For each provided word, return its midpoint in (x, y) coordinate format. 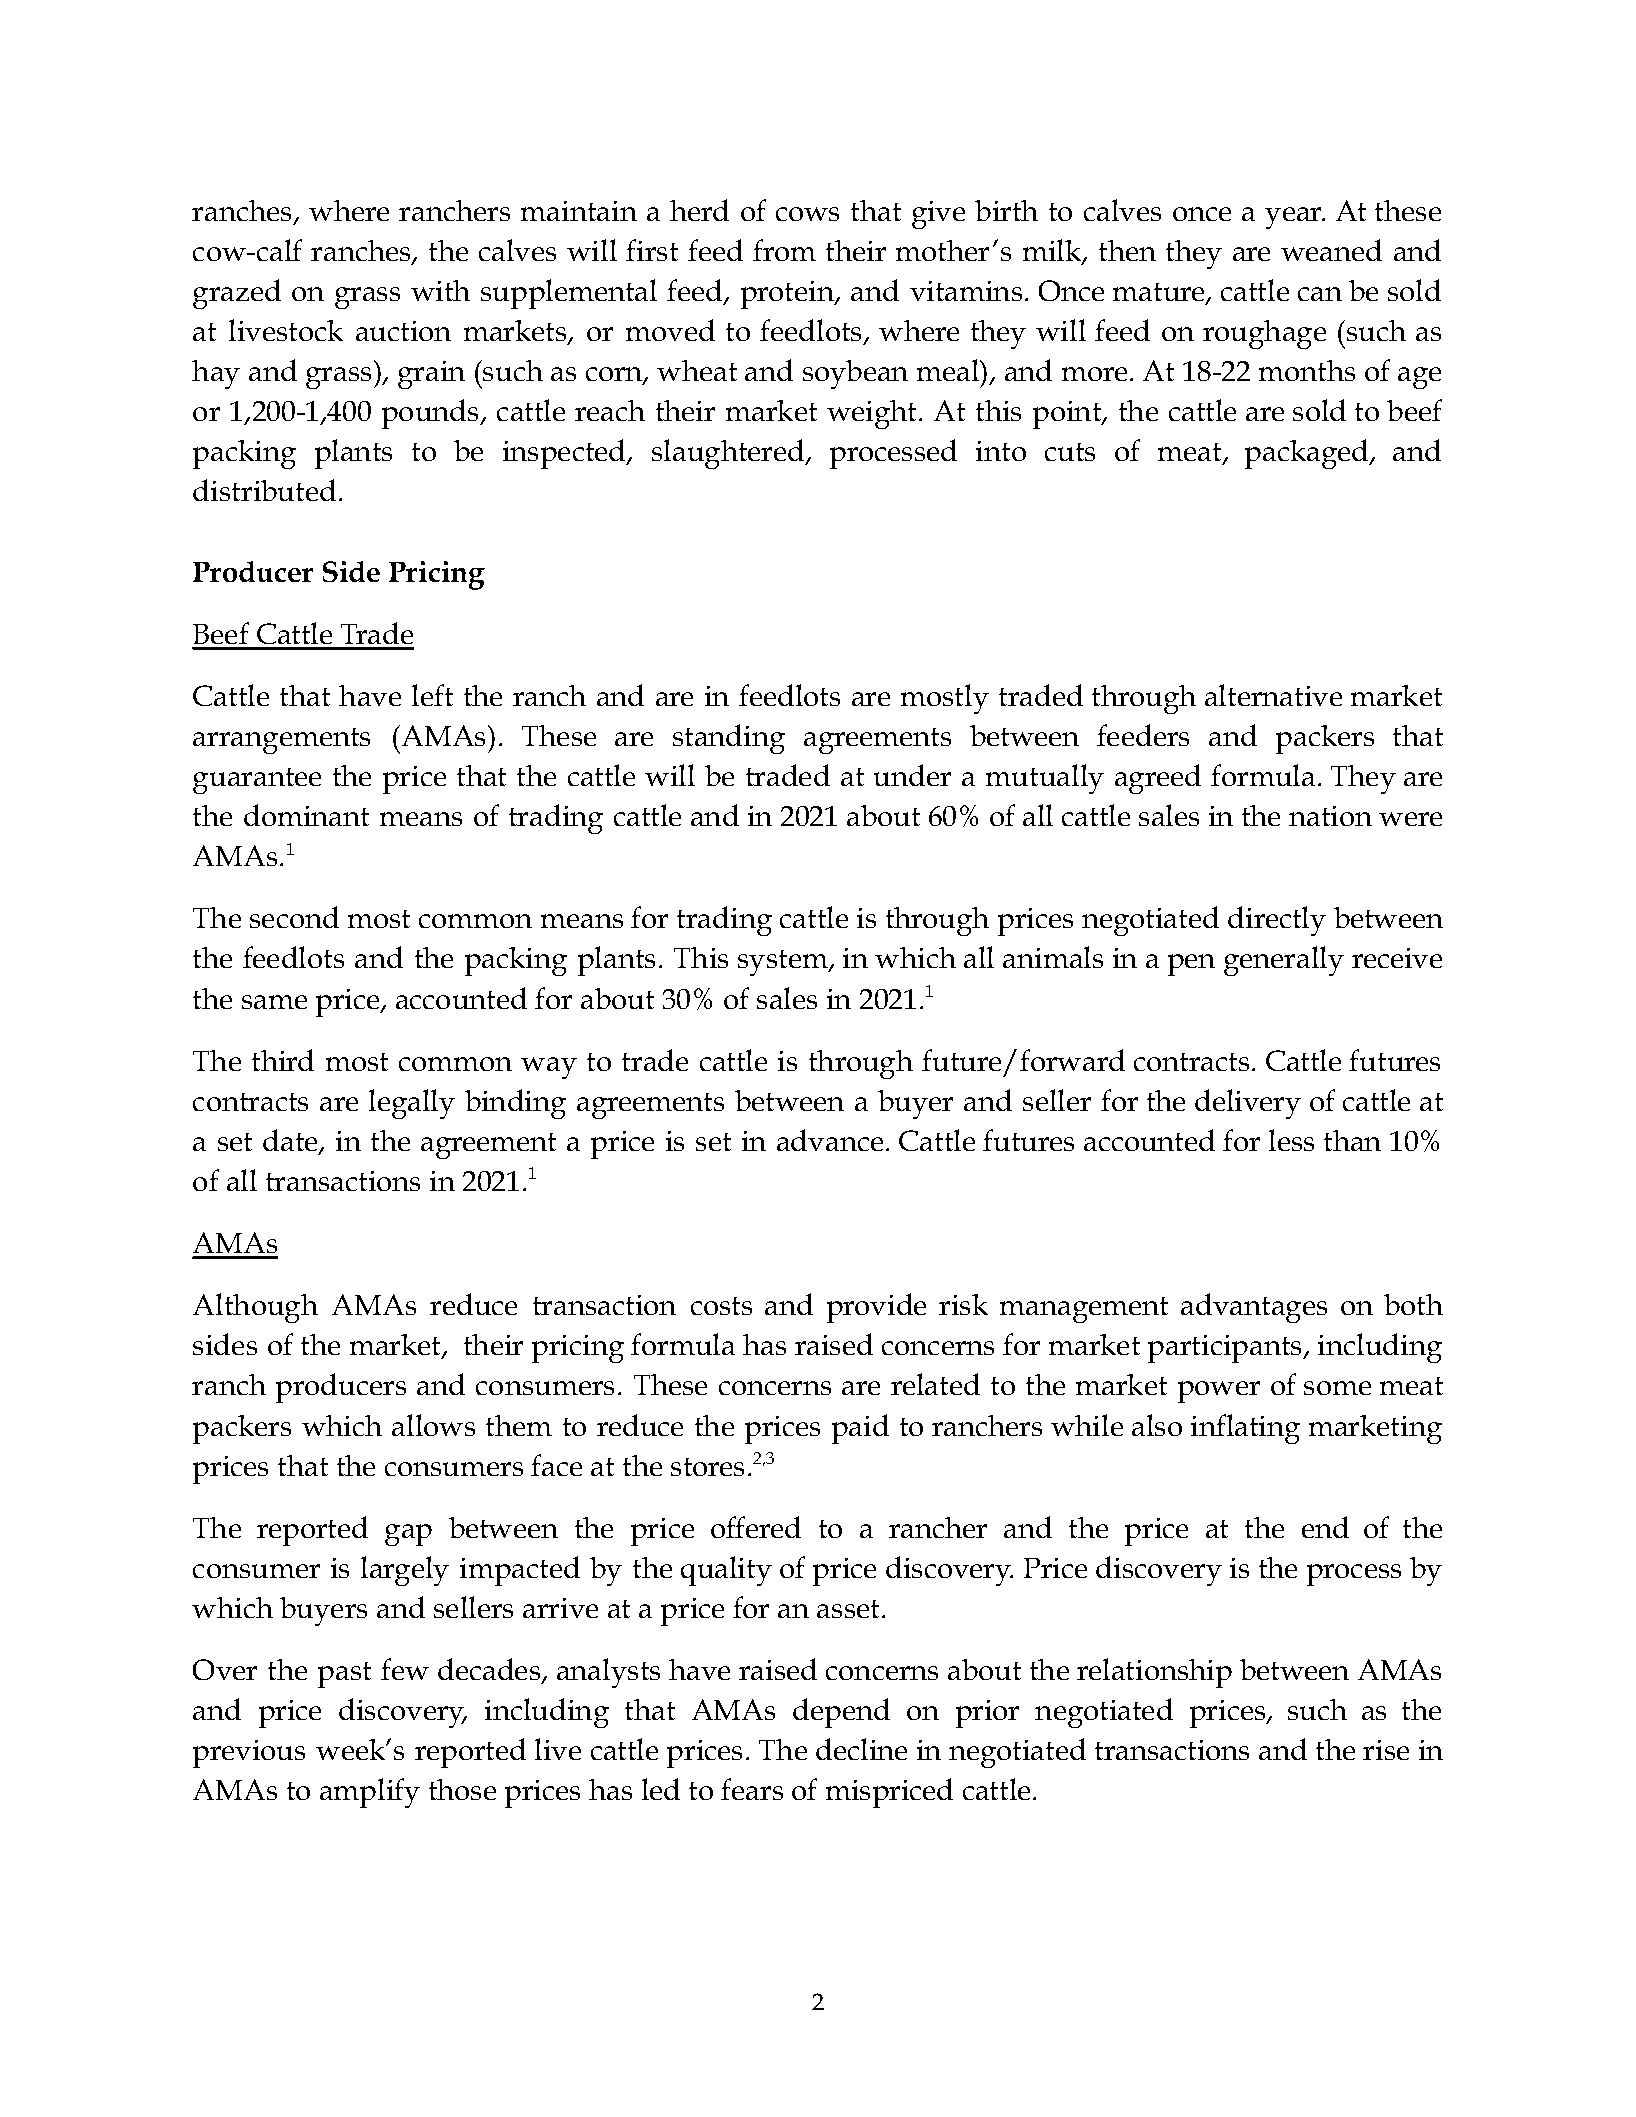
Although (255, 1308)
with (440, 290)
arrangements (281, 741)
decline (861, 1749)
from (784, 250)
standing (729, 739)
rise (1386, 1750)
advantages (1254, 1308)
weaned (1331, 250)
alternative (1273, 695)
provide (876, 1308)
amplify (370, 1793)
